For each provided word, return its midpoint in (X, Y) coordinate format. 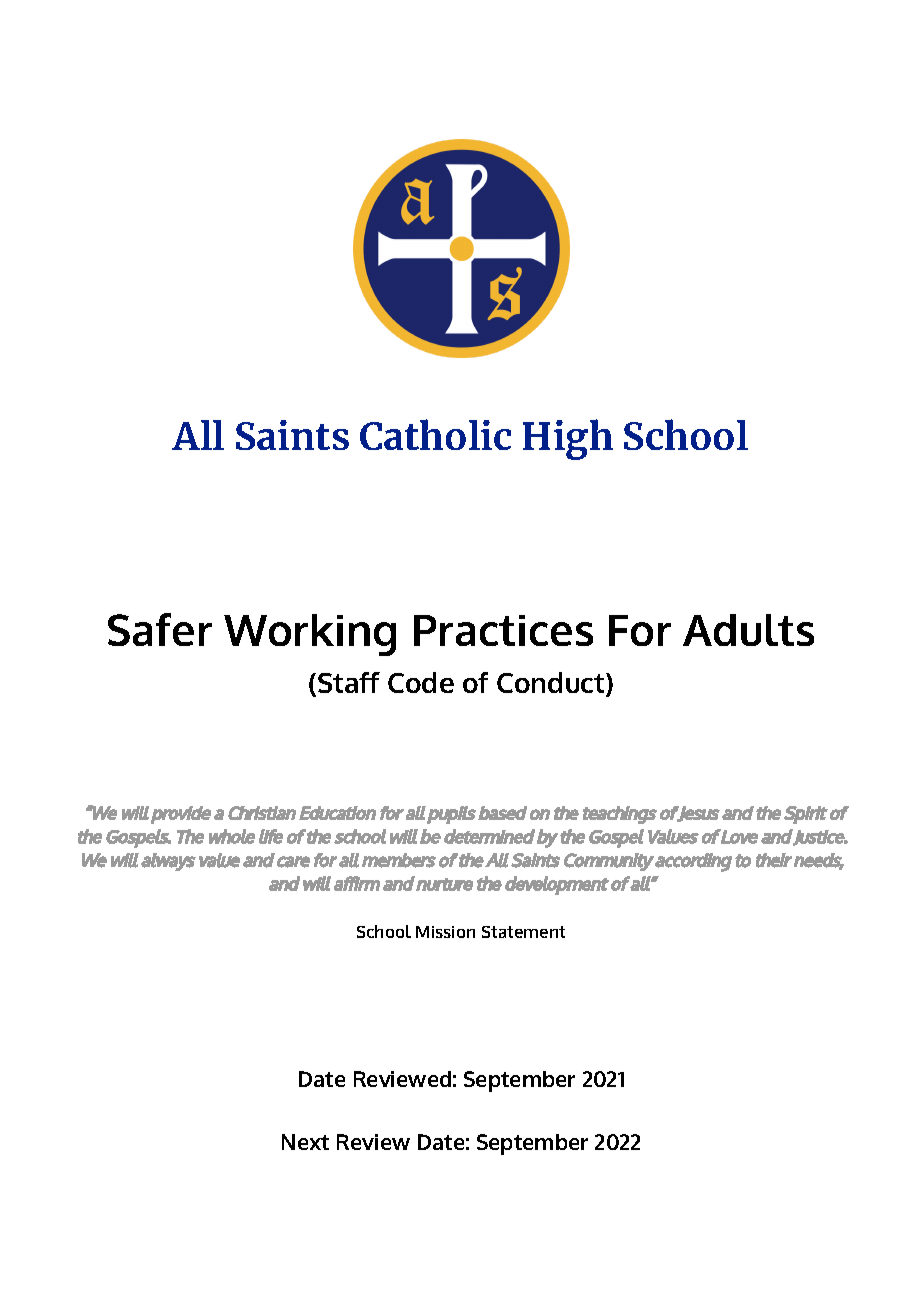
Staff (349, 682)
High (568, 439)
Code (421, 682)
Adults (748, 630)
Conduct (552, 684)
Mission (445, 932)
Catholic (435, 434)
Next (305, 1142)
